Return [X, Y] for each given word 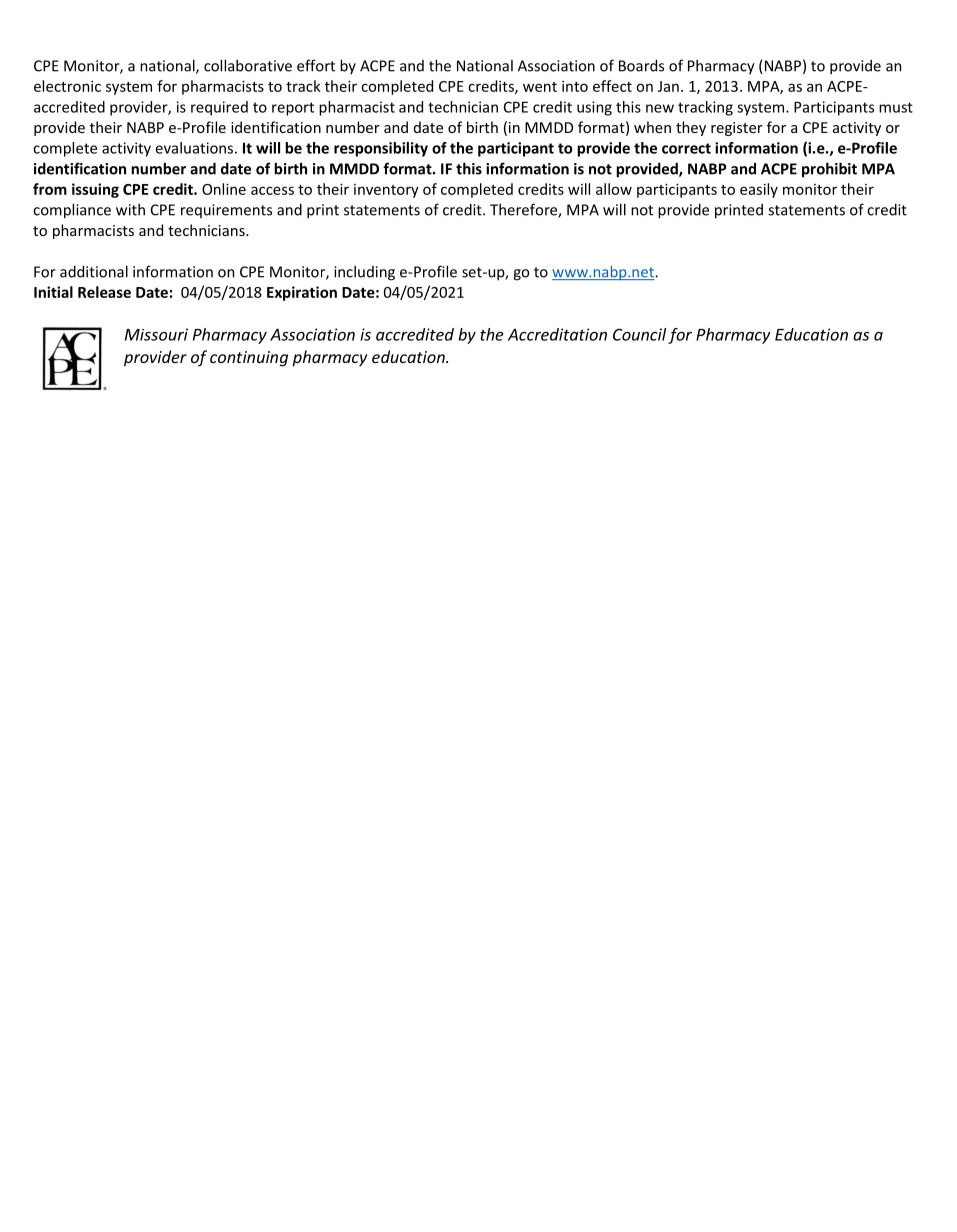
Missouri [156, 334]
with [130, 209]
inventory [386, 191]
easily [759, 190]
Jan [668, 86]
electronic [67, 86]
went [540, 87]
